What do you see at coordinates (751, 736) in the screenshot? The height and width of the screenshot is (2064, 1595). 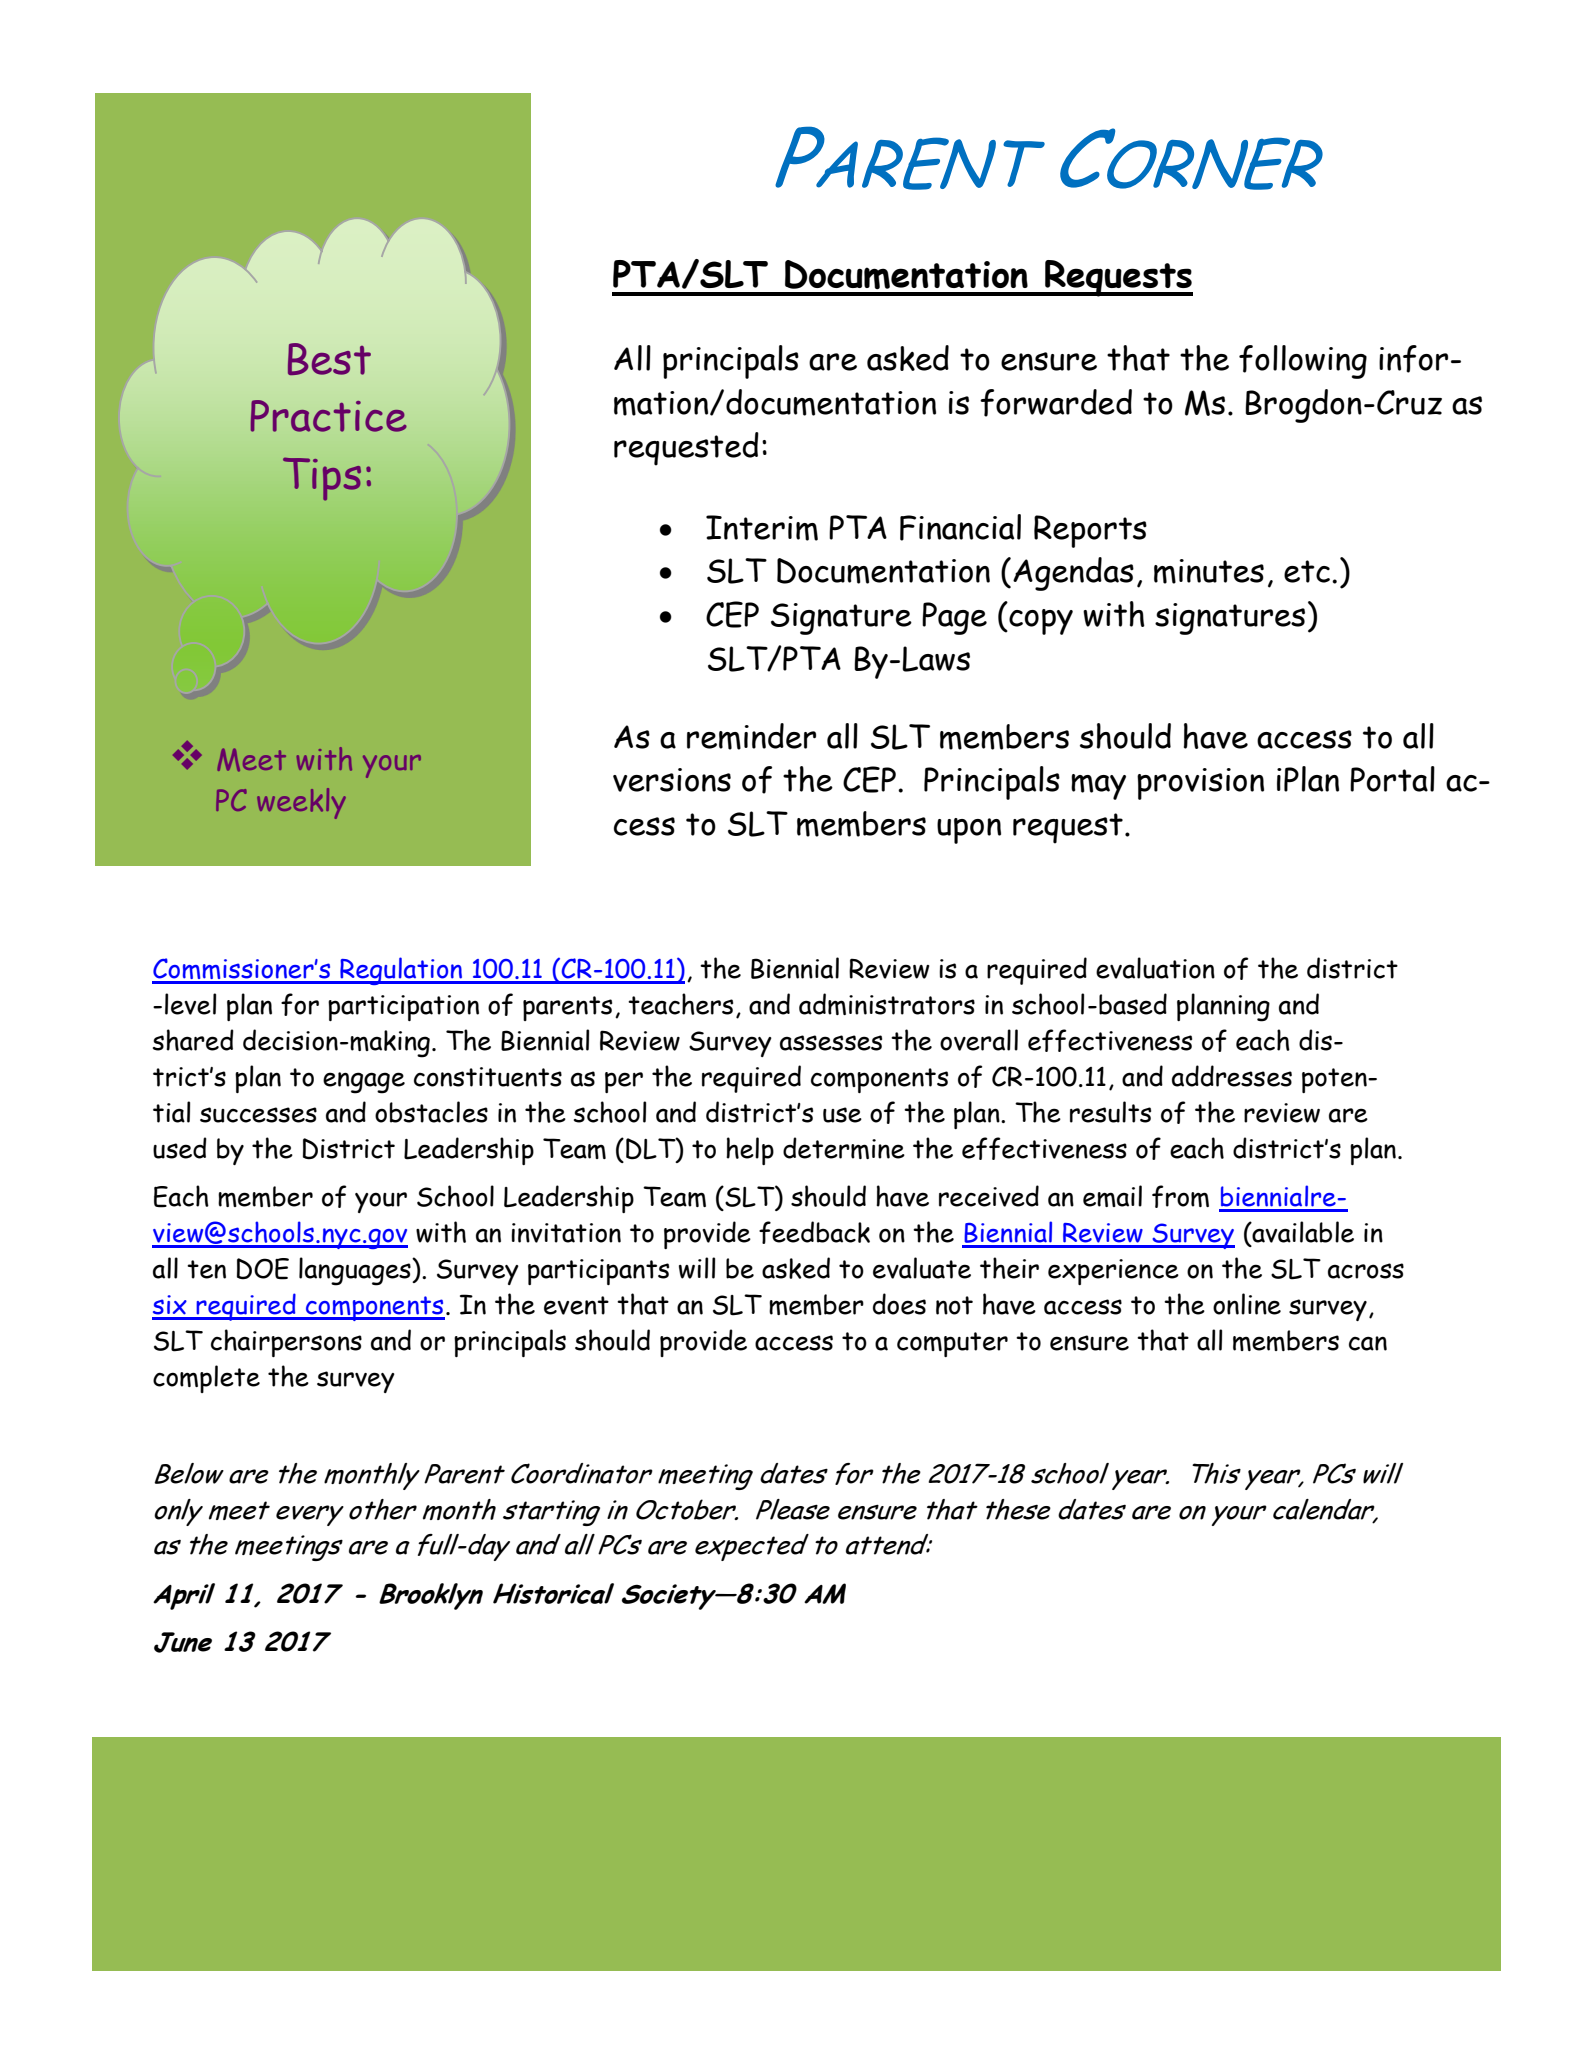 I see `reminder` at bounding box center [751, 736].
